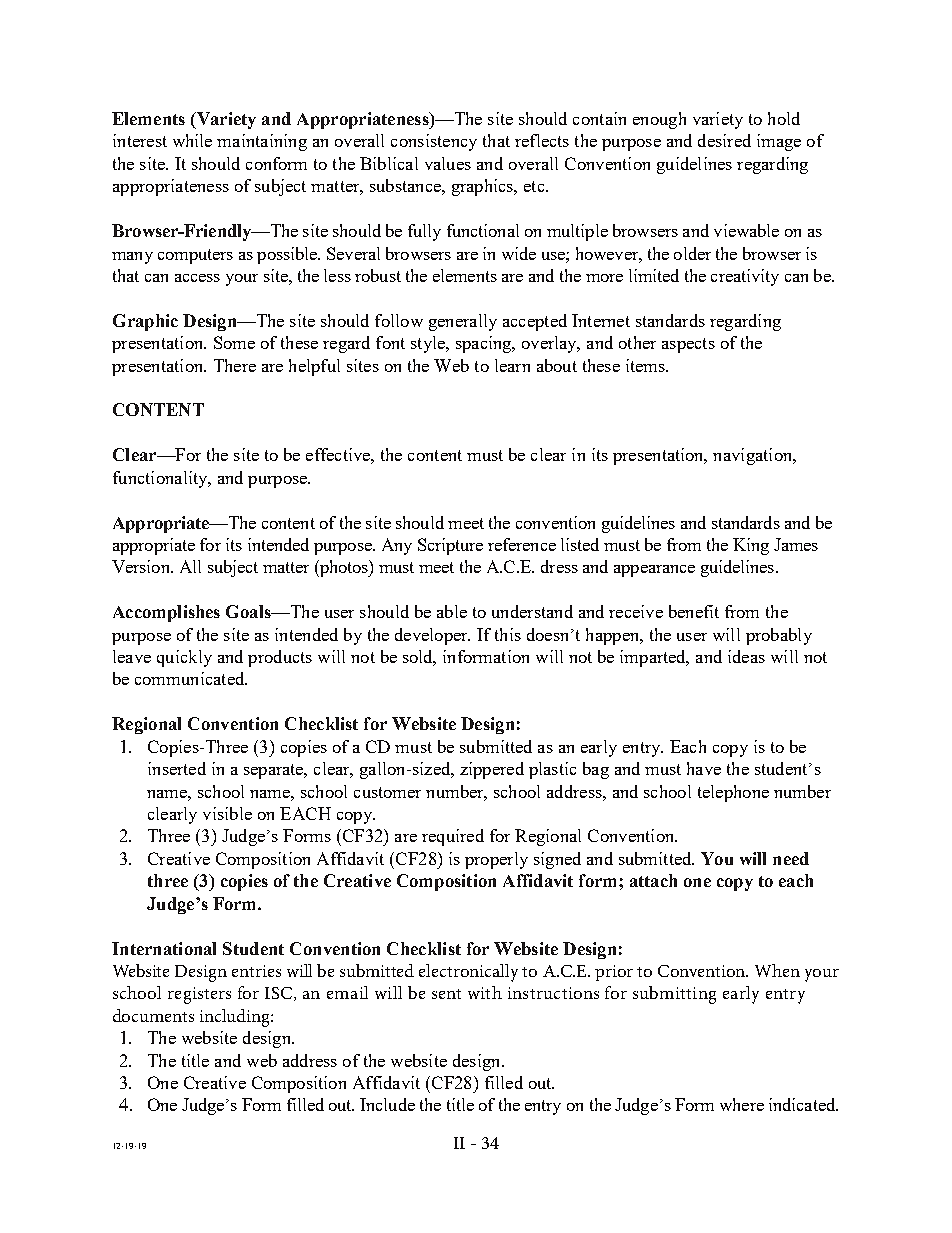 The width and height of the screenshot is (952, 1233). Describe the element at coordinates (387, 1104) in the screenshot. I see `Include` at that location.
